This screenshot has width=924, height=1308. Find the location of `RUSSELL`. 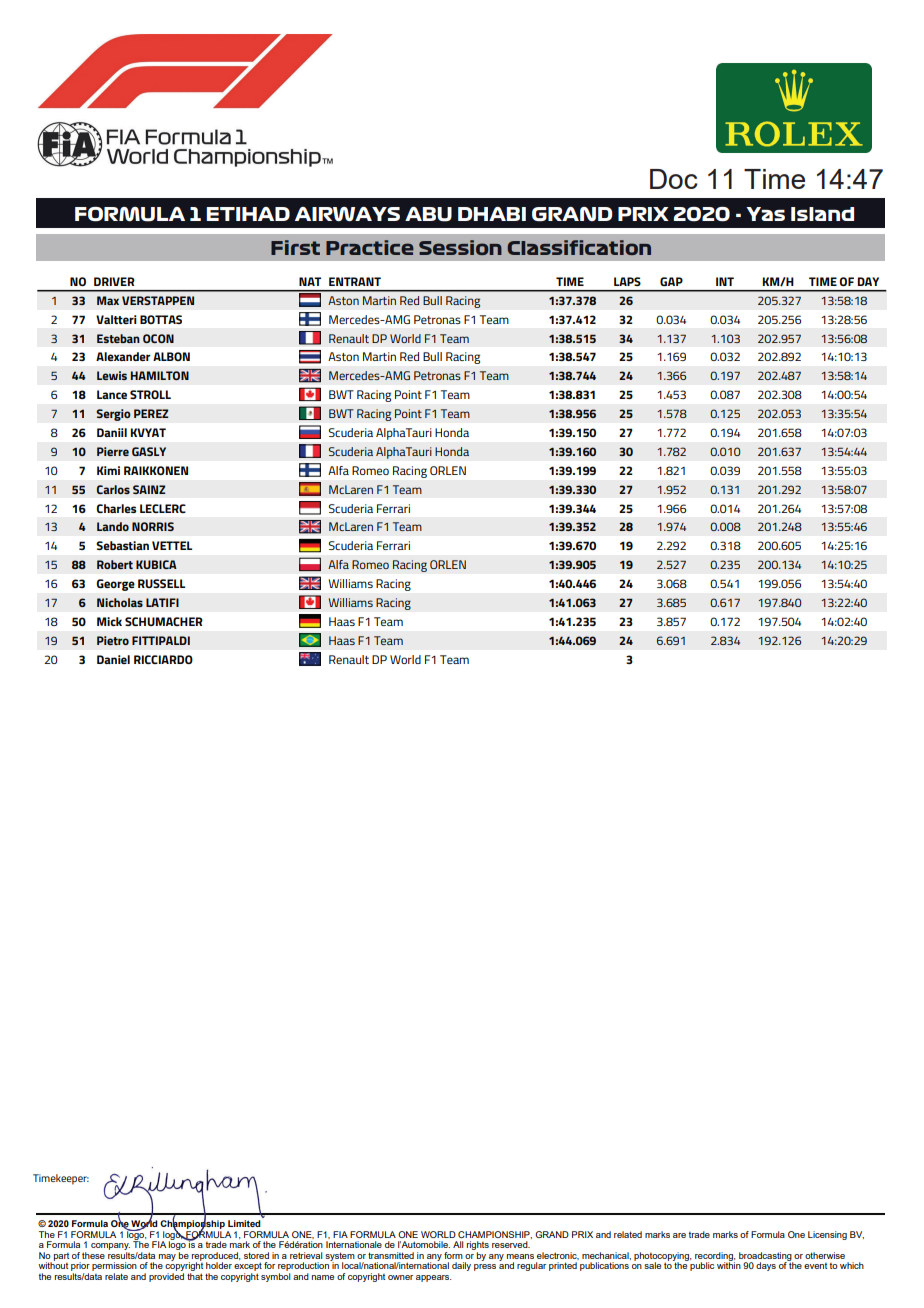

RUSSELL is located at coordinates (161, 583).
